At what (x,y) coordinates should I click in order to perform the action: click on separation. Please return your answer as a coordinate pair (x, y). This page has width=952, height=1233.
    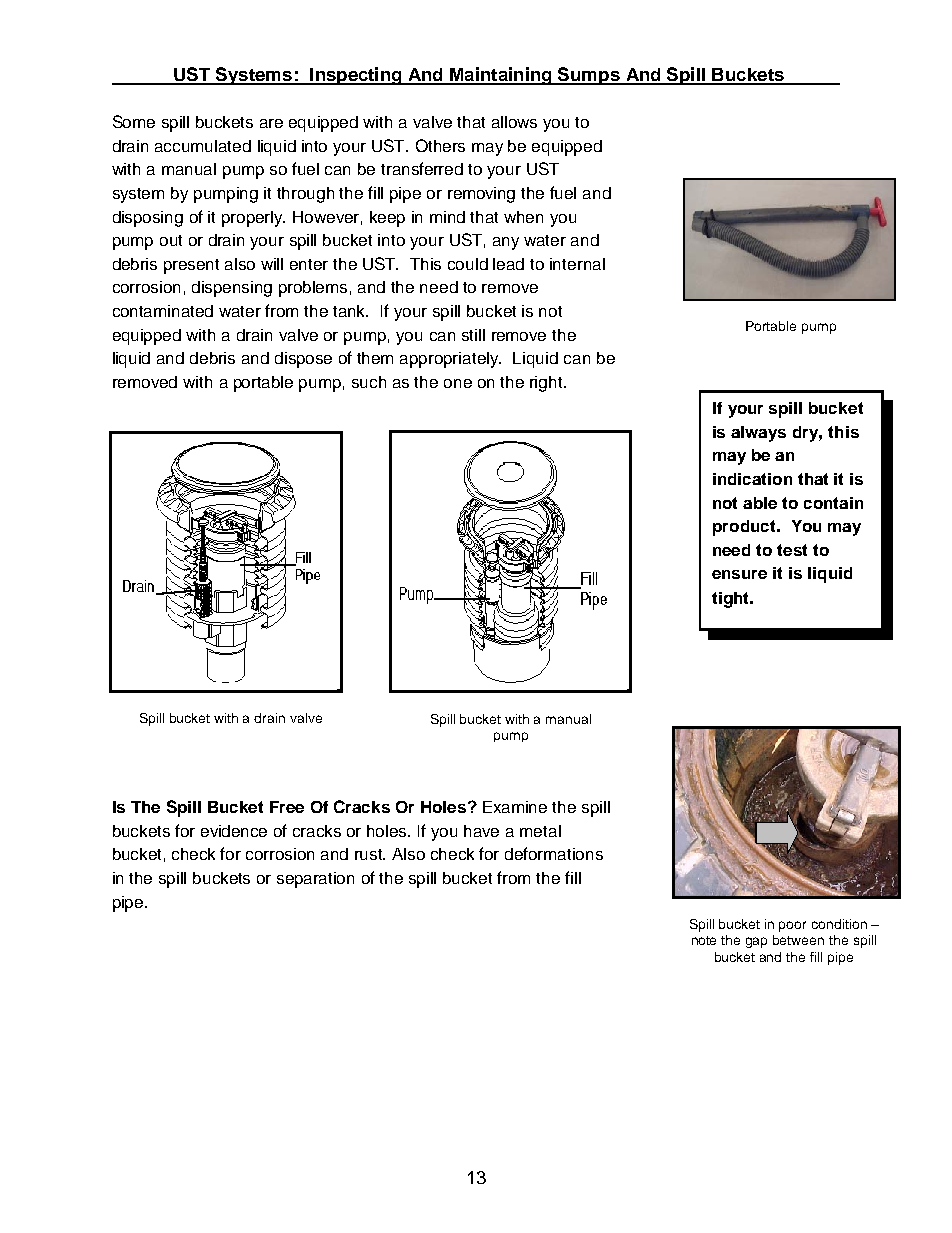
    Looking at the image, I should click on (315, 880).
